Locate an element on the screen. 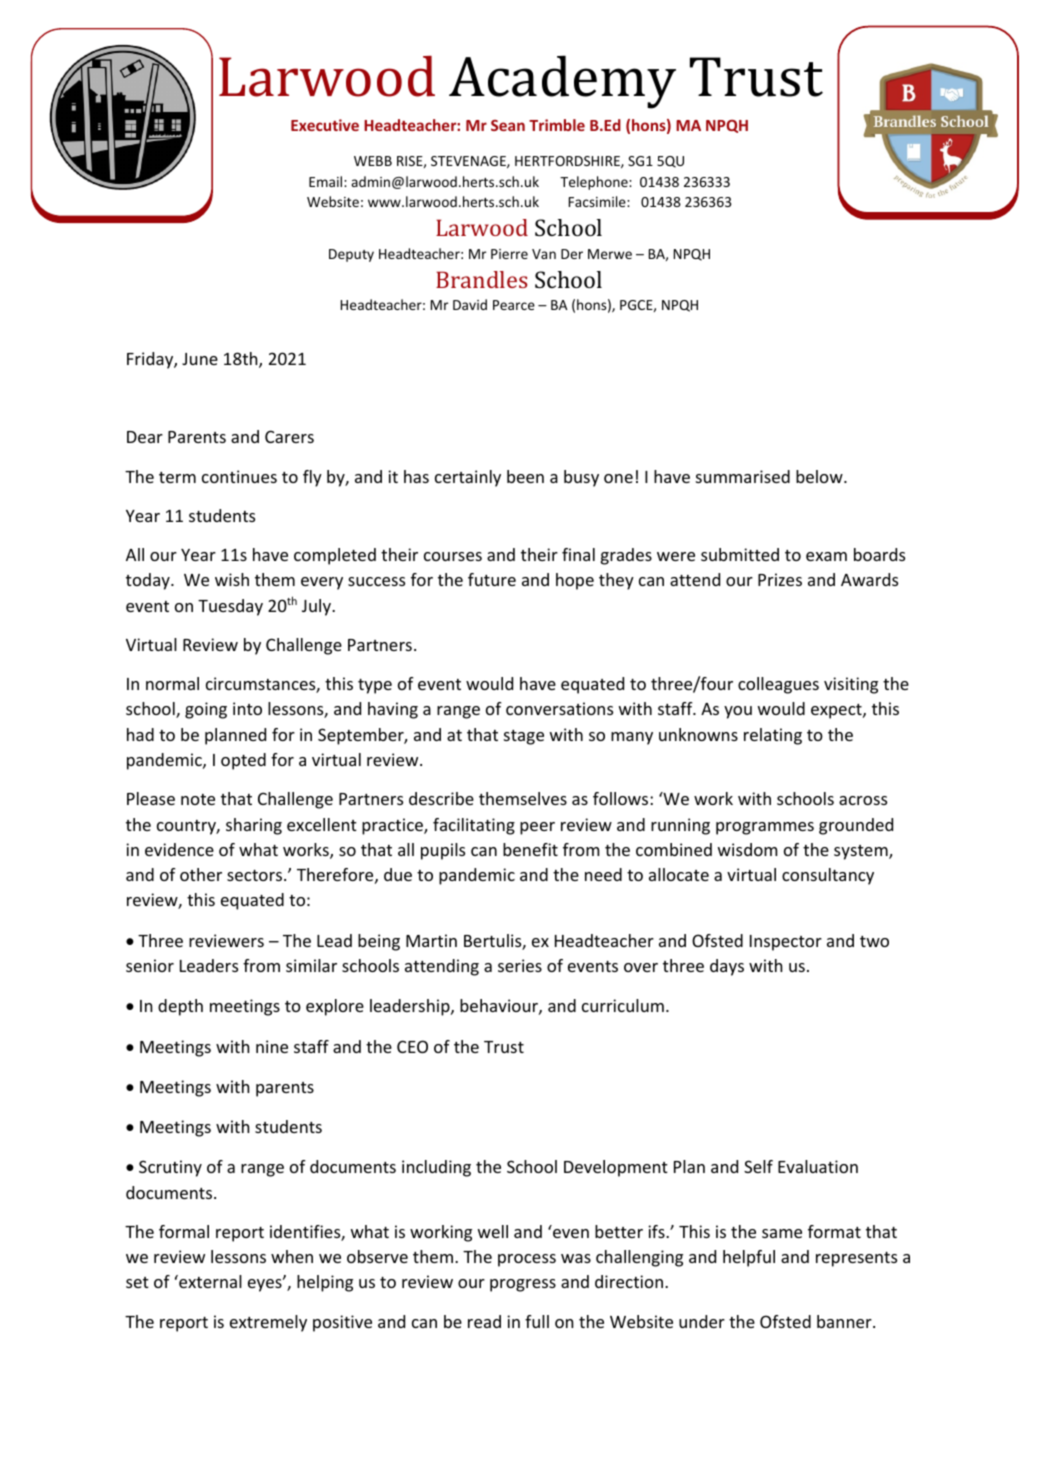 The height and width of the screenshot is (1469, 1039). other is located at coordinates (201, 874).
